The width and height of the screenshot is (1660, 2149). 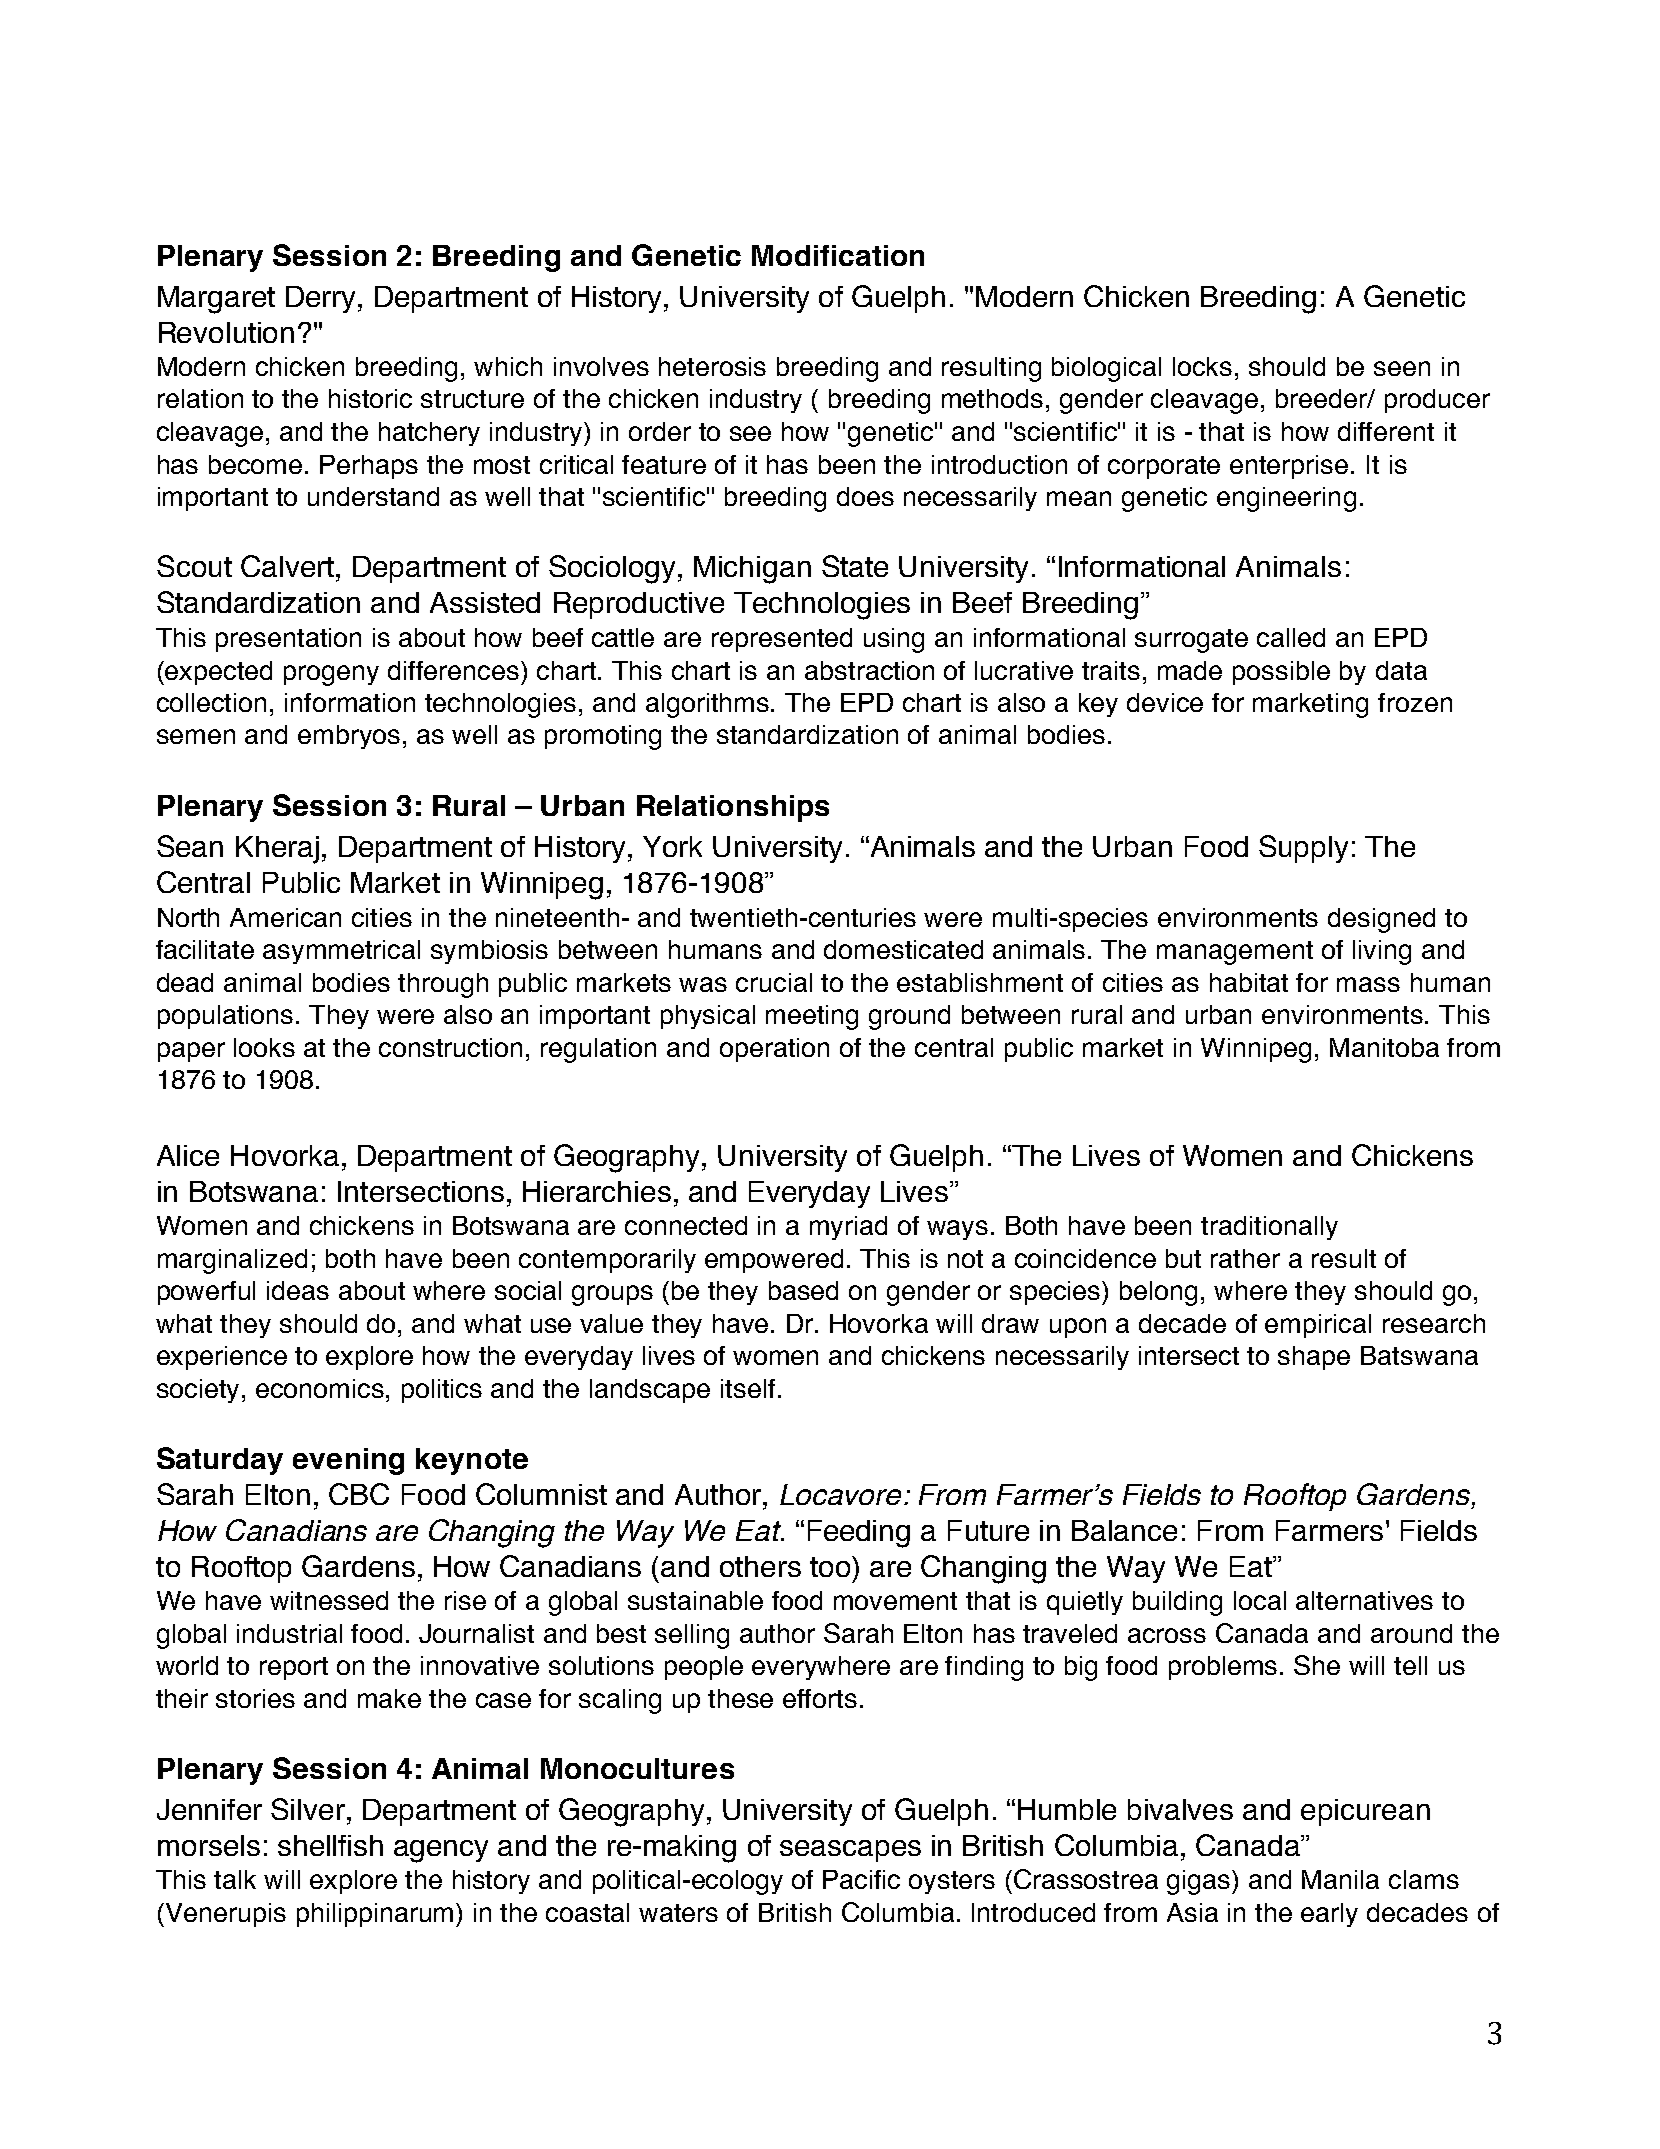 What do you see at coordinates (861, 1879) in the screenshot?
I see `Pacific` at bounding box center [861, 1879].
